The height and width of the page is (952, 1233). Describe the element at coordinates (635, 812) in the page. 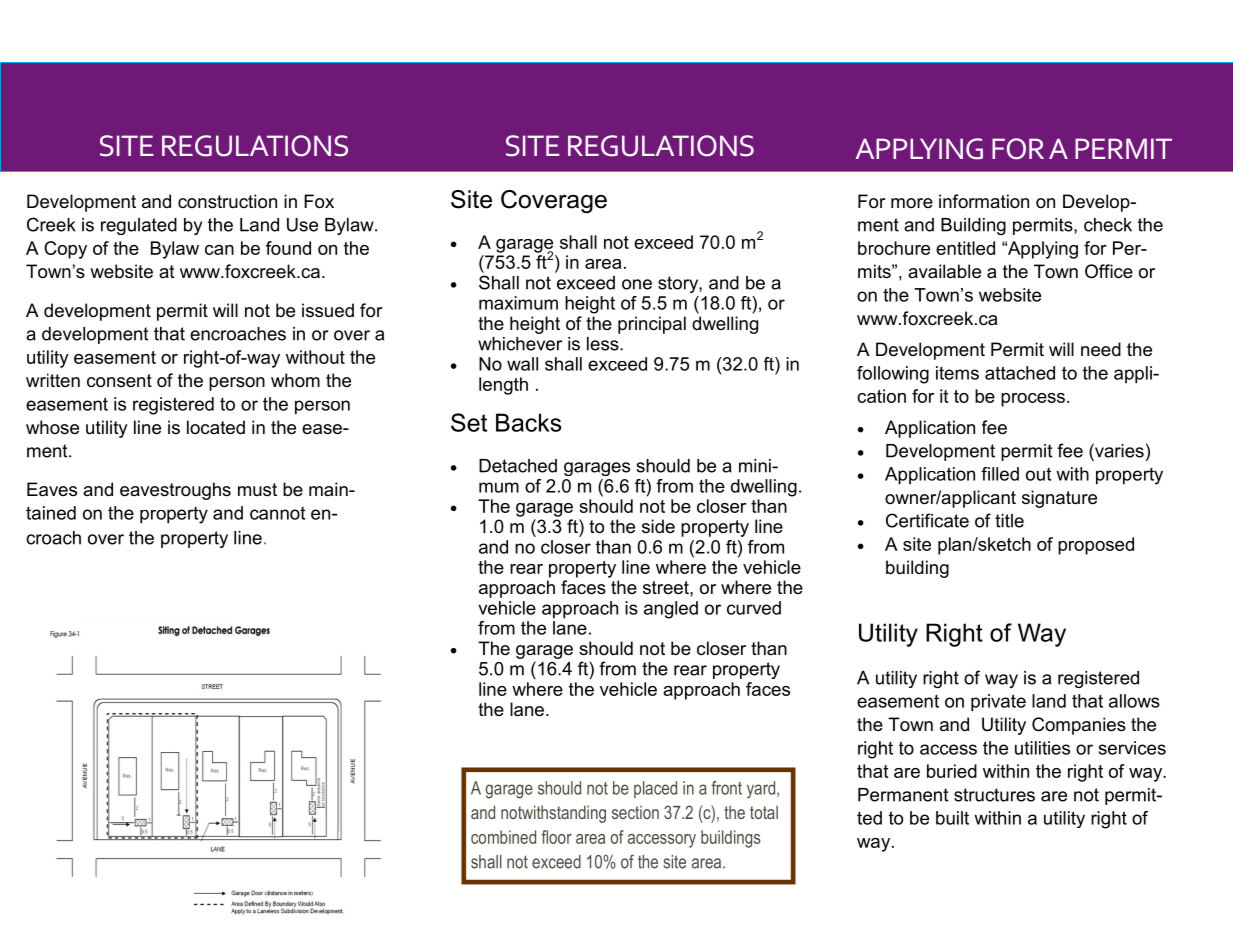

I see `section` at that location.
